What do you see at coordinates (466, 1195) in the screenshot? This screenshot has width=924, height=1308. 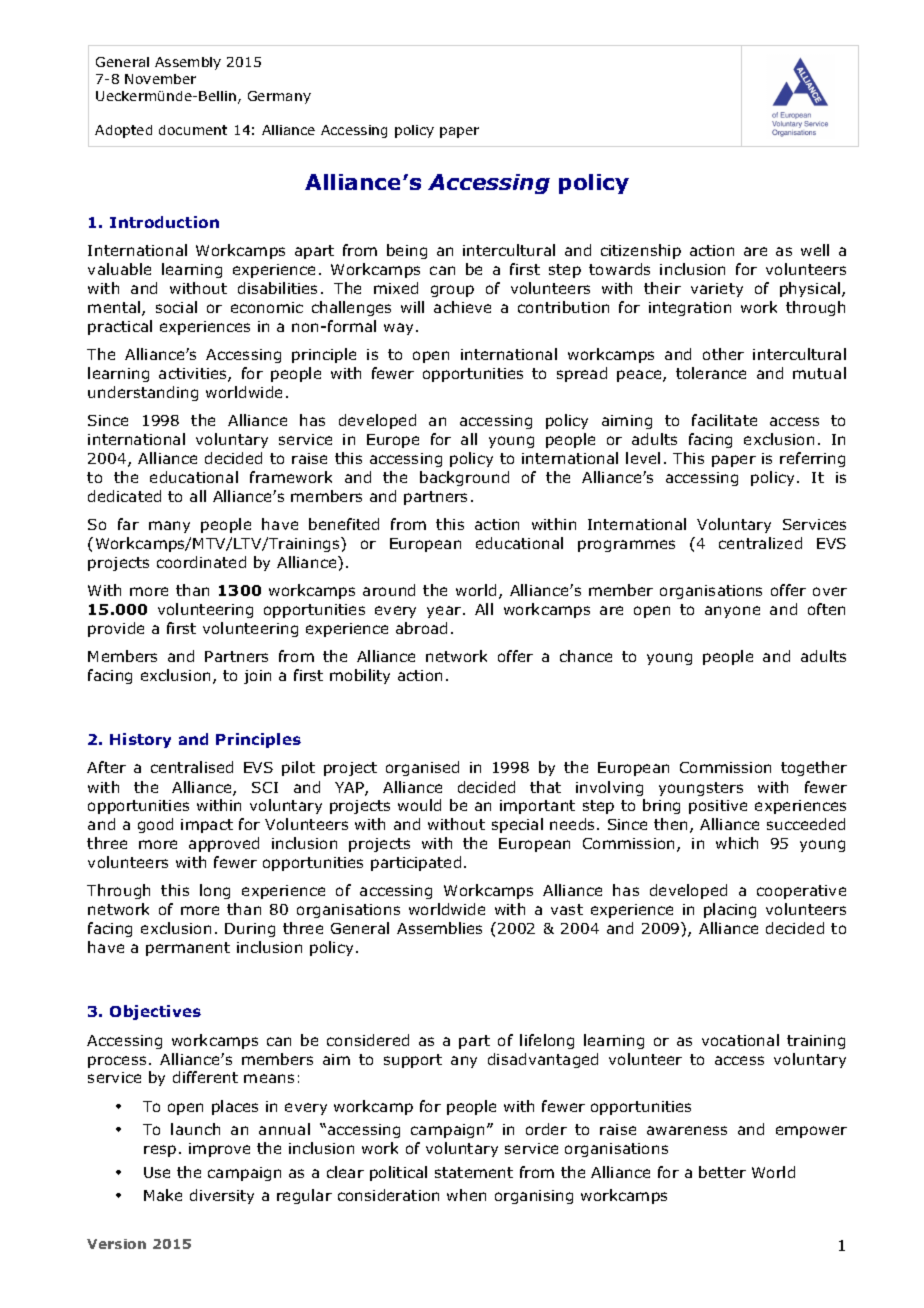 I see `when` at bounding box center [466, 1195].
